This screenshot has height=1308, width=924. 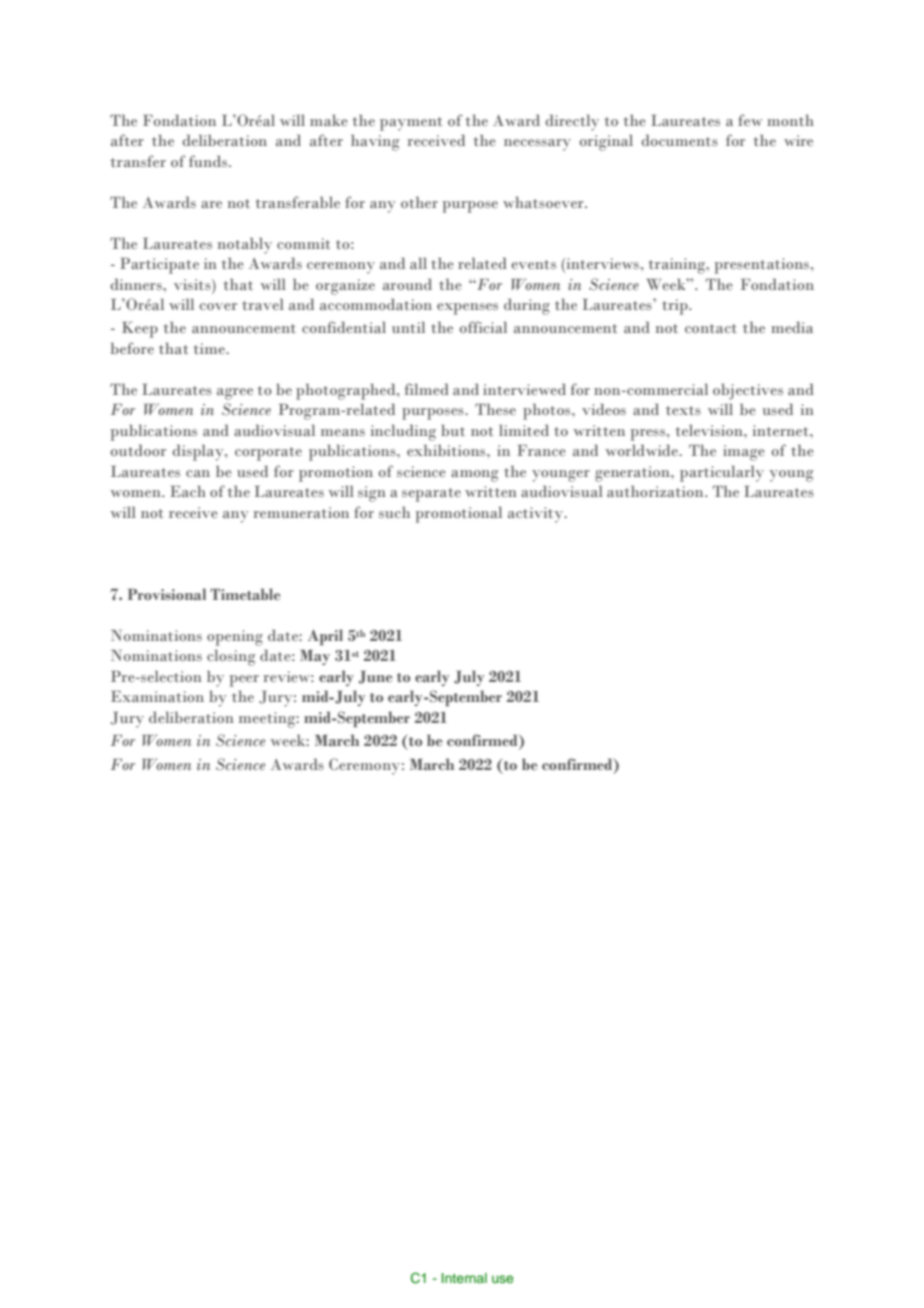 I want to click on May, so click(x=315, y=657).
